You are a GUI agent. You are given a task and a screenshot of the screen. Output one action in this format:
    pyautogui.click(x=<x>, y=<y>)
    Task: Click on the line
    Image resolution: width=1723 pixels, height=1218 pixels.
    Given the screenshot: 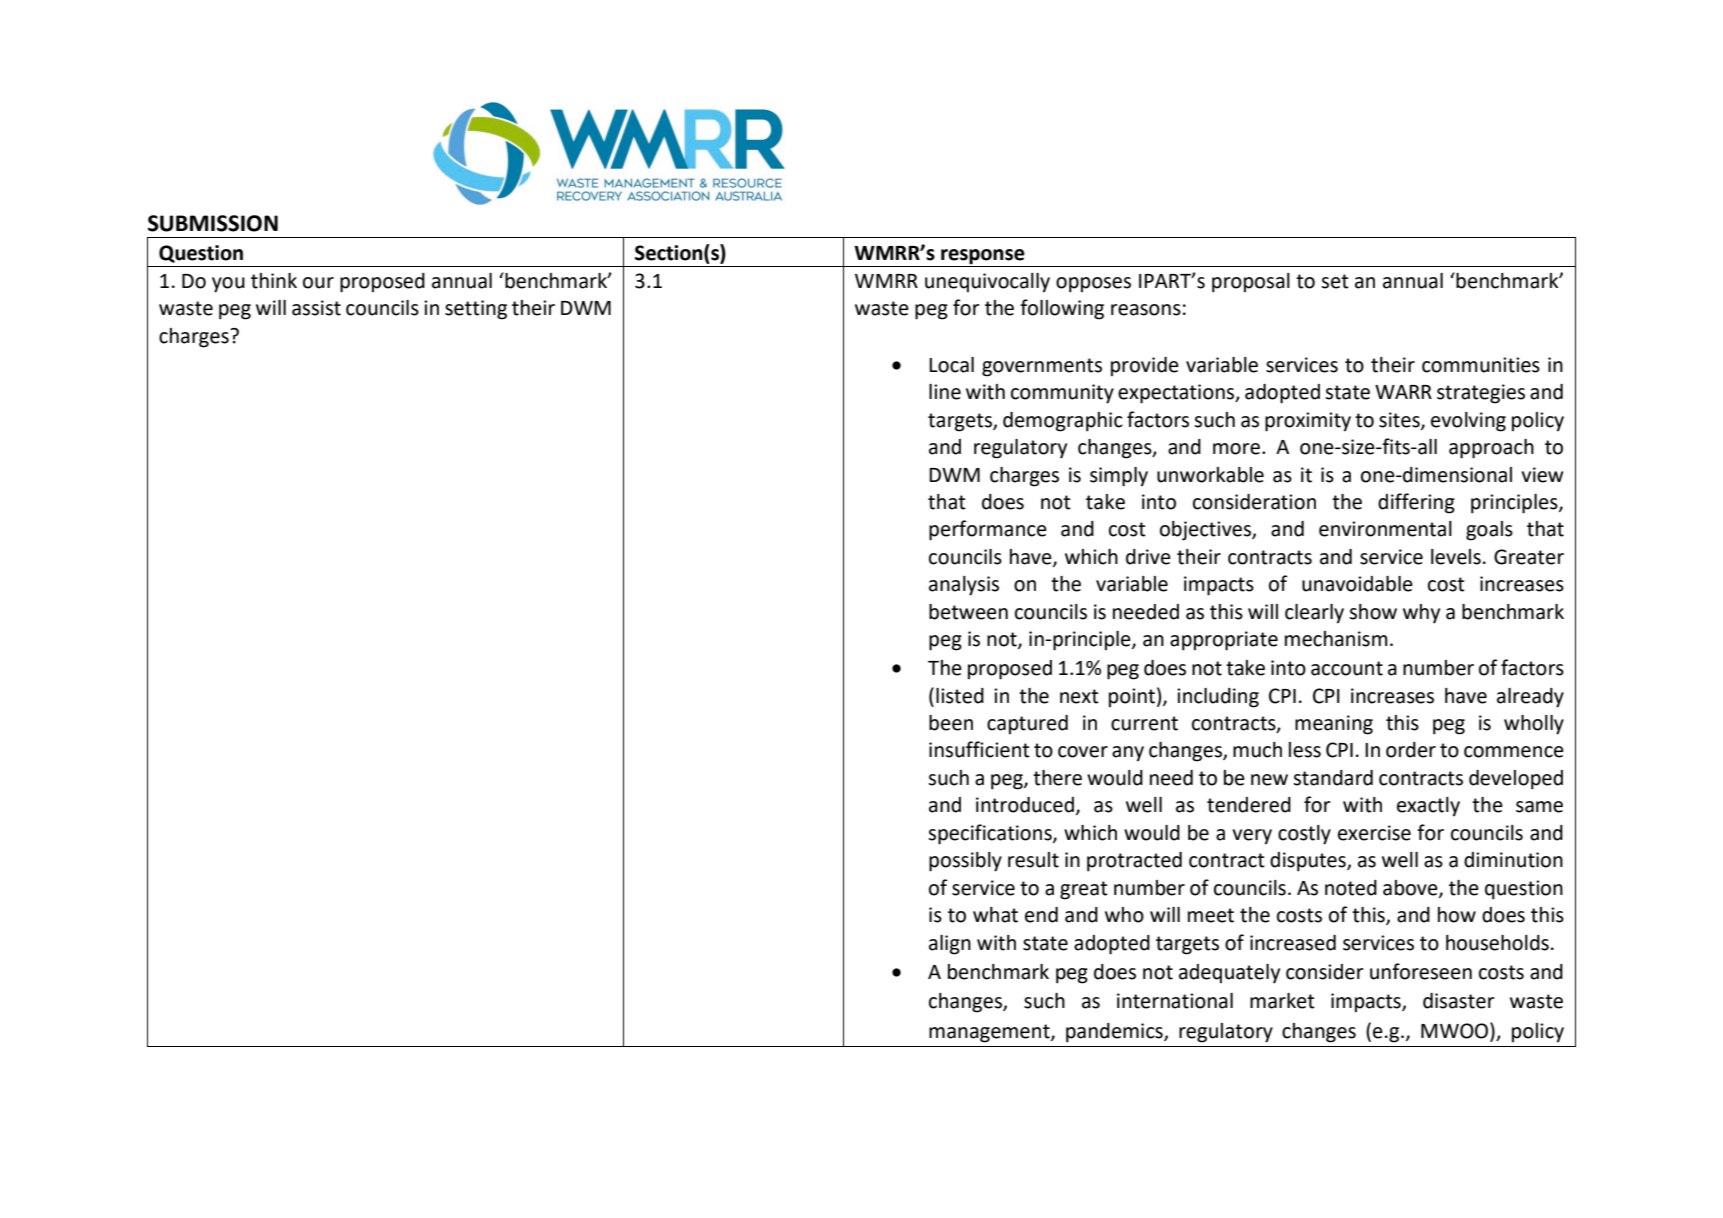 What is the action you would take?
    pyautogui.click(x=945, y=392)
